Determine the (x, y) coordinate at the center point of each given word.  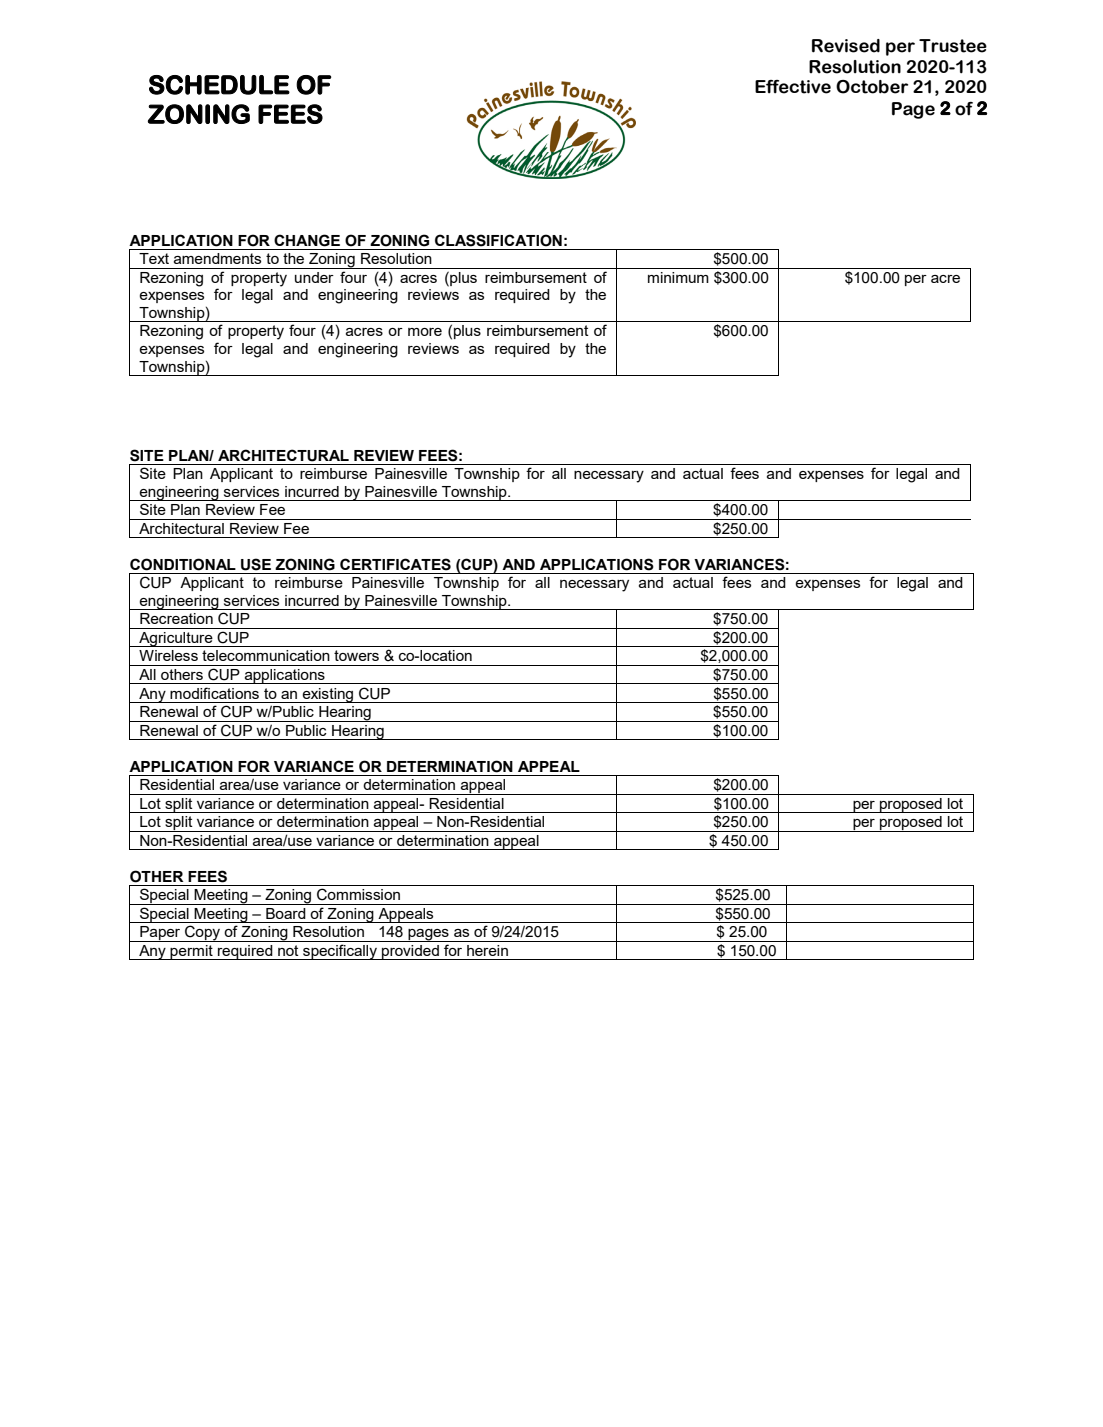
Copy (203, 933)
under (314, 277)
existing (328, 695)
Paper (160, 934)
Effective (793, 87)
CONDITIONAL (183, 564)
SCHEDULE (219, 85)
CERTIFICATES (395, 564)
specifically (340, 952)
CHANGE (307, 240)
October (872, 87)
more (425, 332)
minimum (678, 277)
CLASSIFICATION (498, 240)
